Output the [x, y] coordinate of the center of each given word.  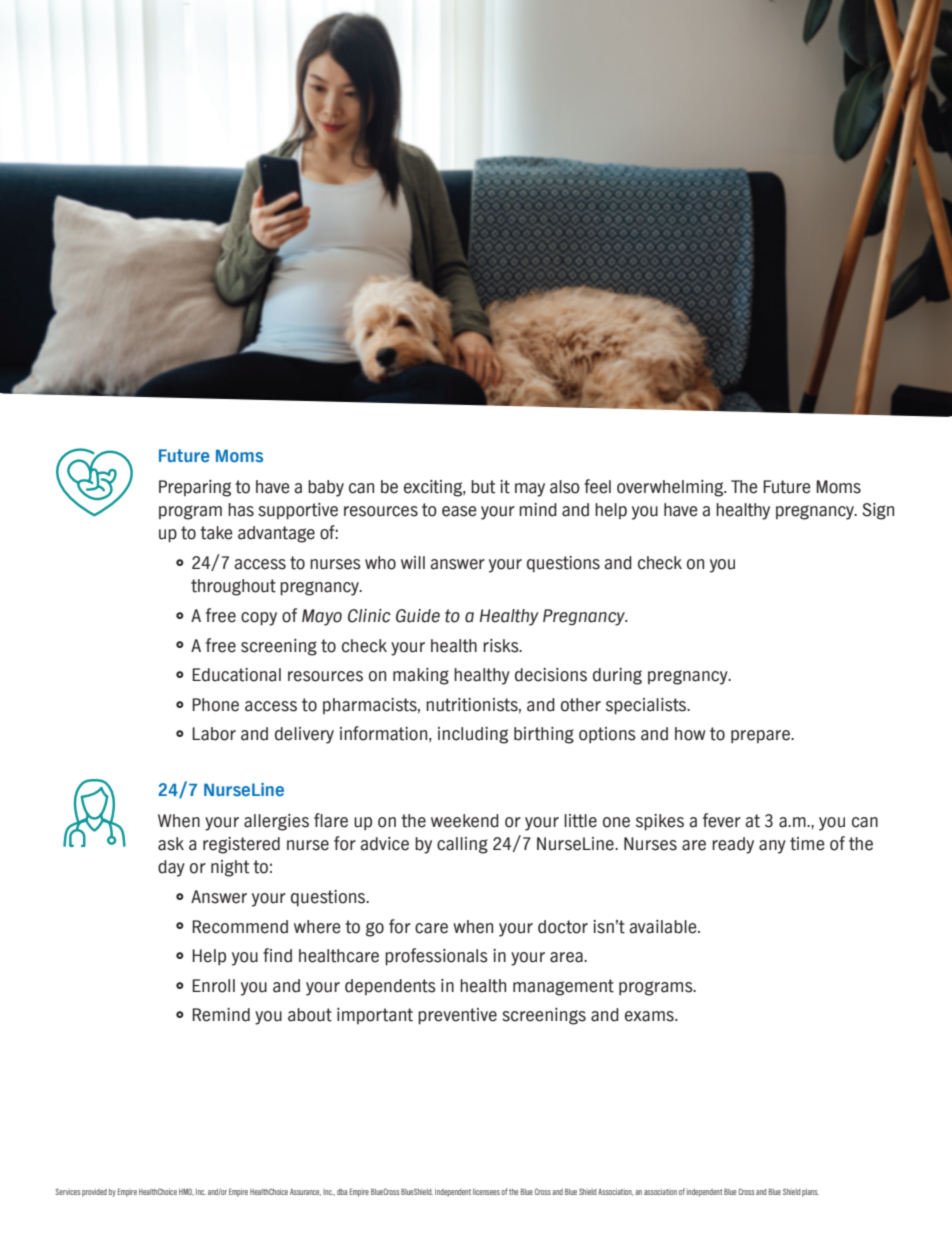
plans [810, 1193]
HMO [186, 1191]
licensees [486, 1192]
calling [462, 845]
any [772, 847]
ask [171, 844]
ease [459, 511]
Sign [878, 511]
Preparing [195, 488]
